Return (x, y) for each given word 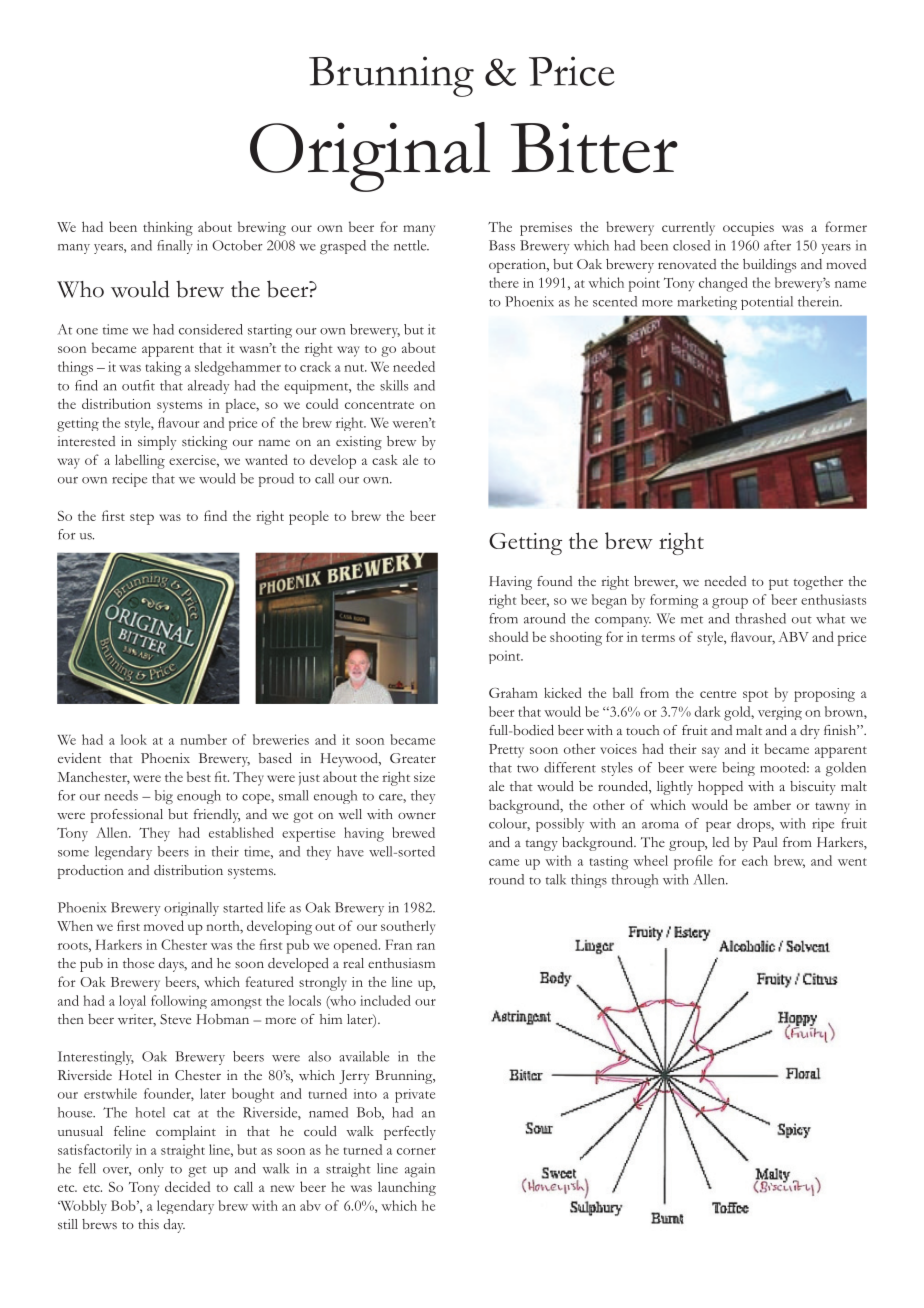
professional (127, 816)
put (779, 584)
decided (187, 1186)
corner (416, 1151)
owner (417, 815)
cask (385, 459)
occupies (748, 229)
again (420, 1170)
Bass (502, 245)
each (755, 860)
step (142, 519)
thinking (168, 229)
